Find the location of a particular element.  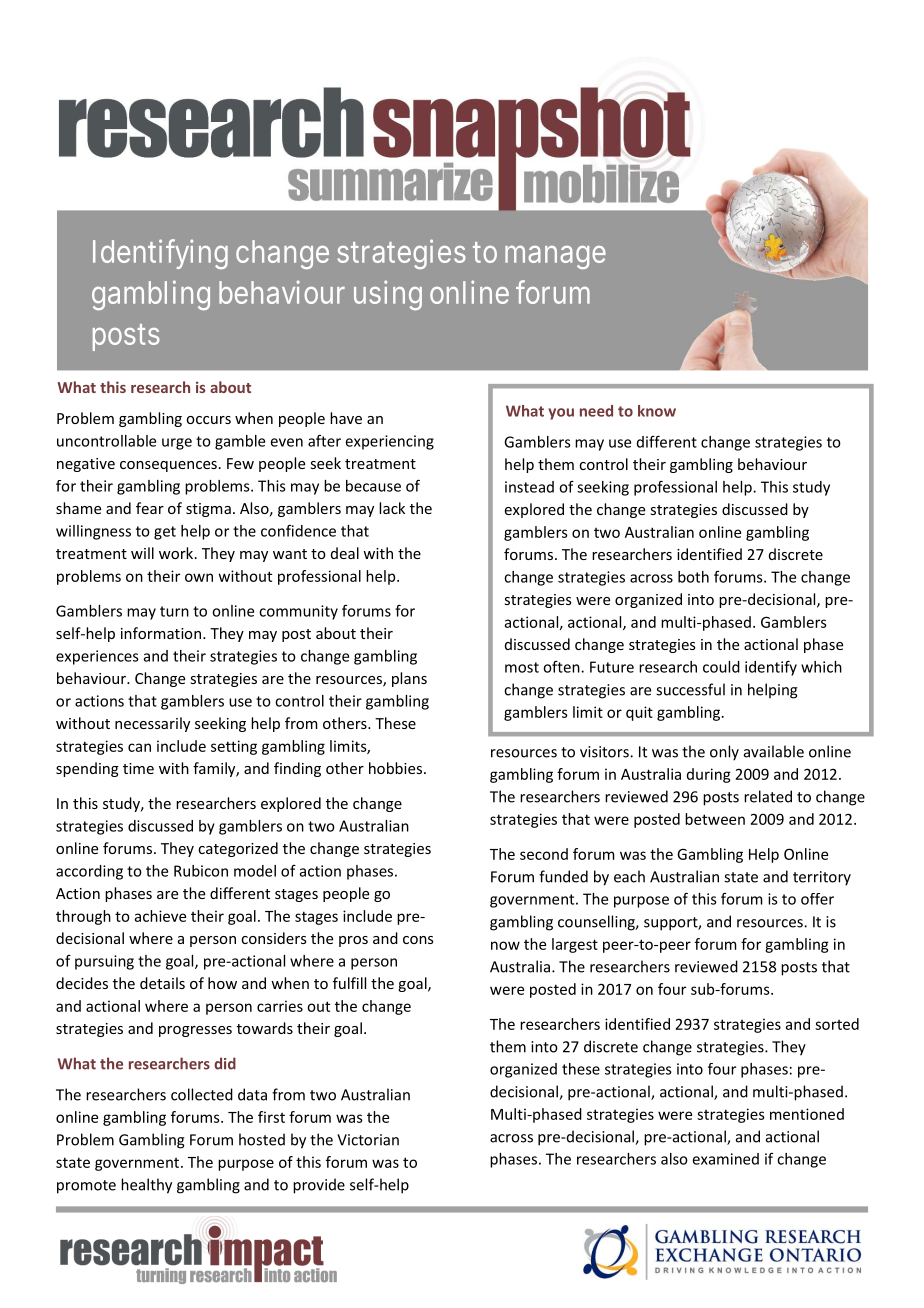

manage is located at coordinates (555, 257).
